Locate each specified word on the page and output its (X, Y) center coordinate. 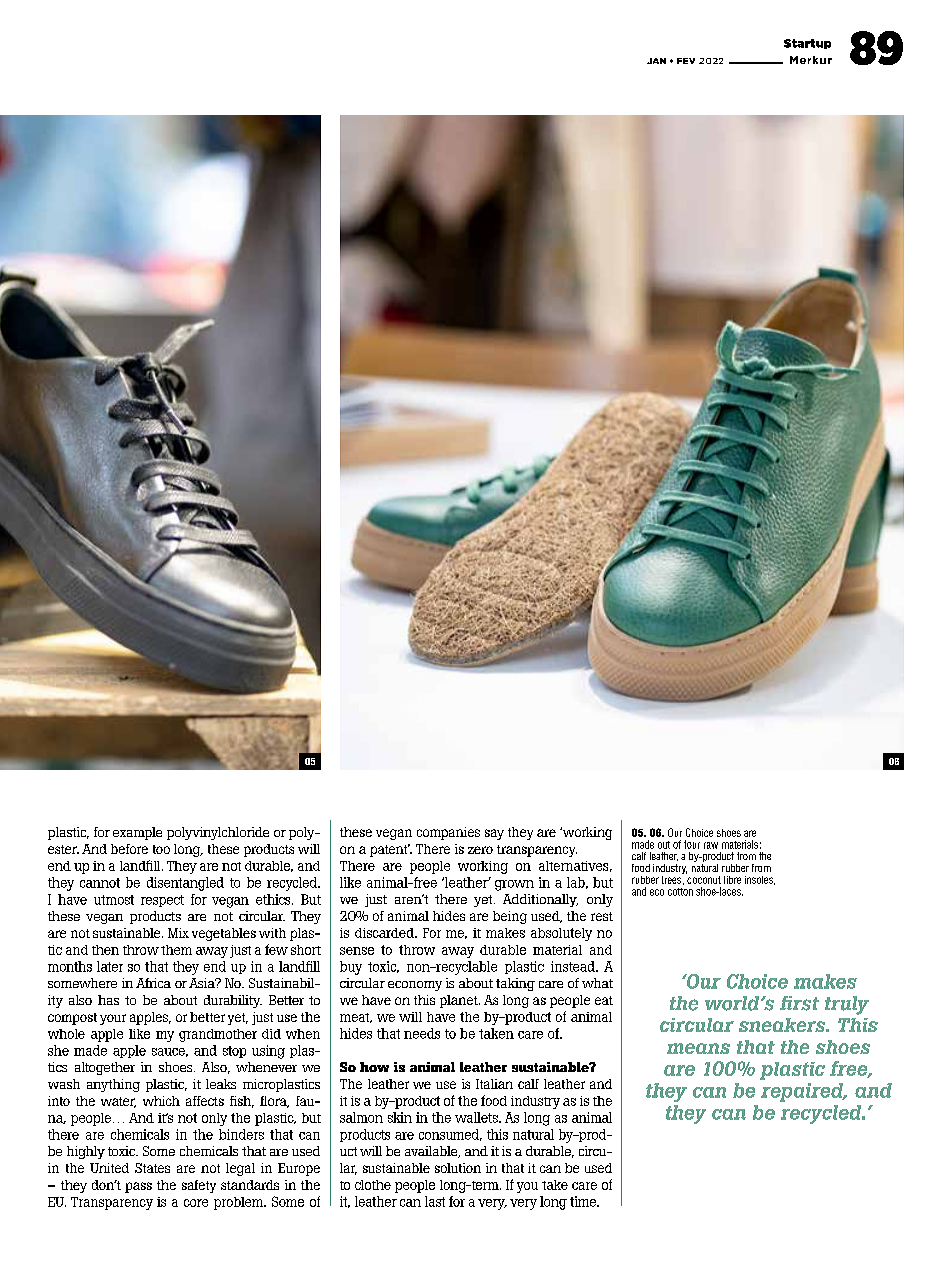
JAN (656, 61)
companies (448, 833)
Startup (807, 44)
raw (711, 845)
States (152, 1168)
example (137, 833)
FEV (686, 61)
